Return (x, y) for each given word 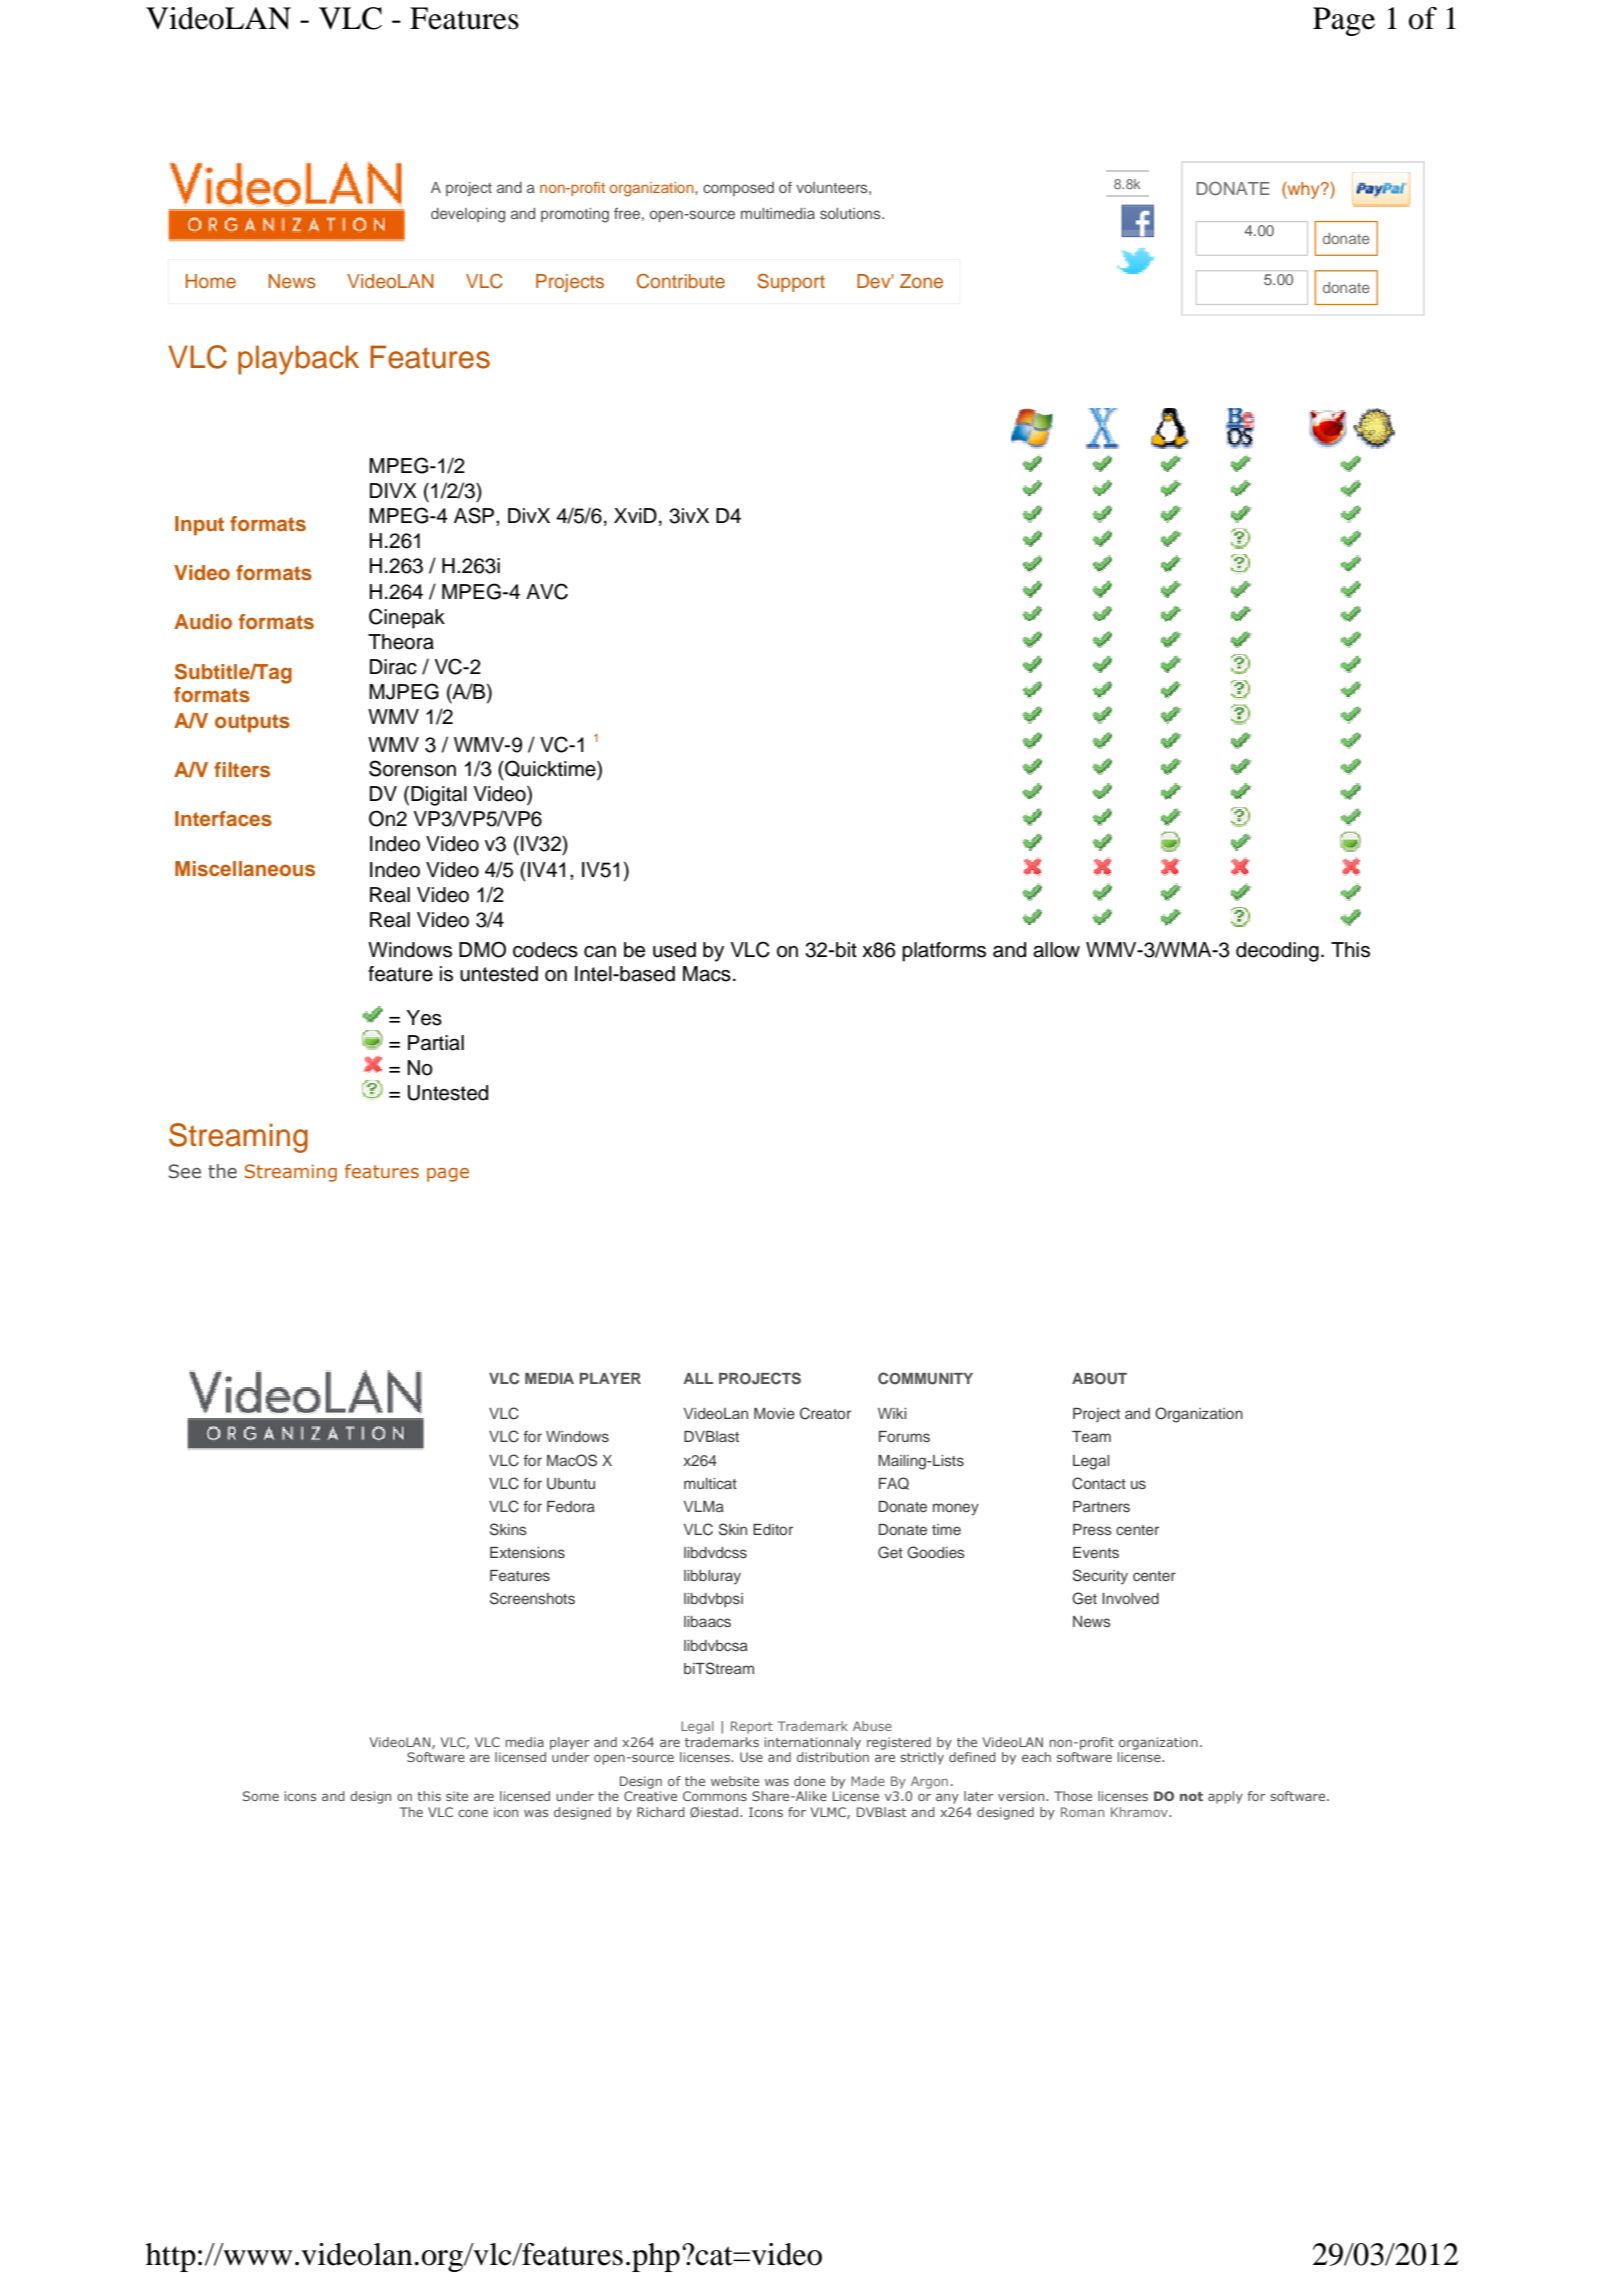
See (185, 1171)
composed (738, 189)
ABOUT (1099, 1379)
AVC (547, 591)
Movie (774, 1413)
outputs (252, 723)
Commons (715, 1796)
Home (211, 281)
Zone (921, 281)
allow (1056, 950)
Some (261, 1796)
